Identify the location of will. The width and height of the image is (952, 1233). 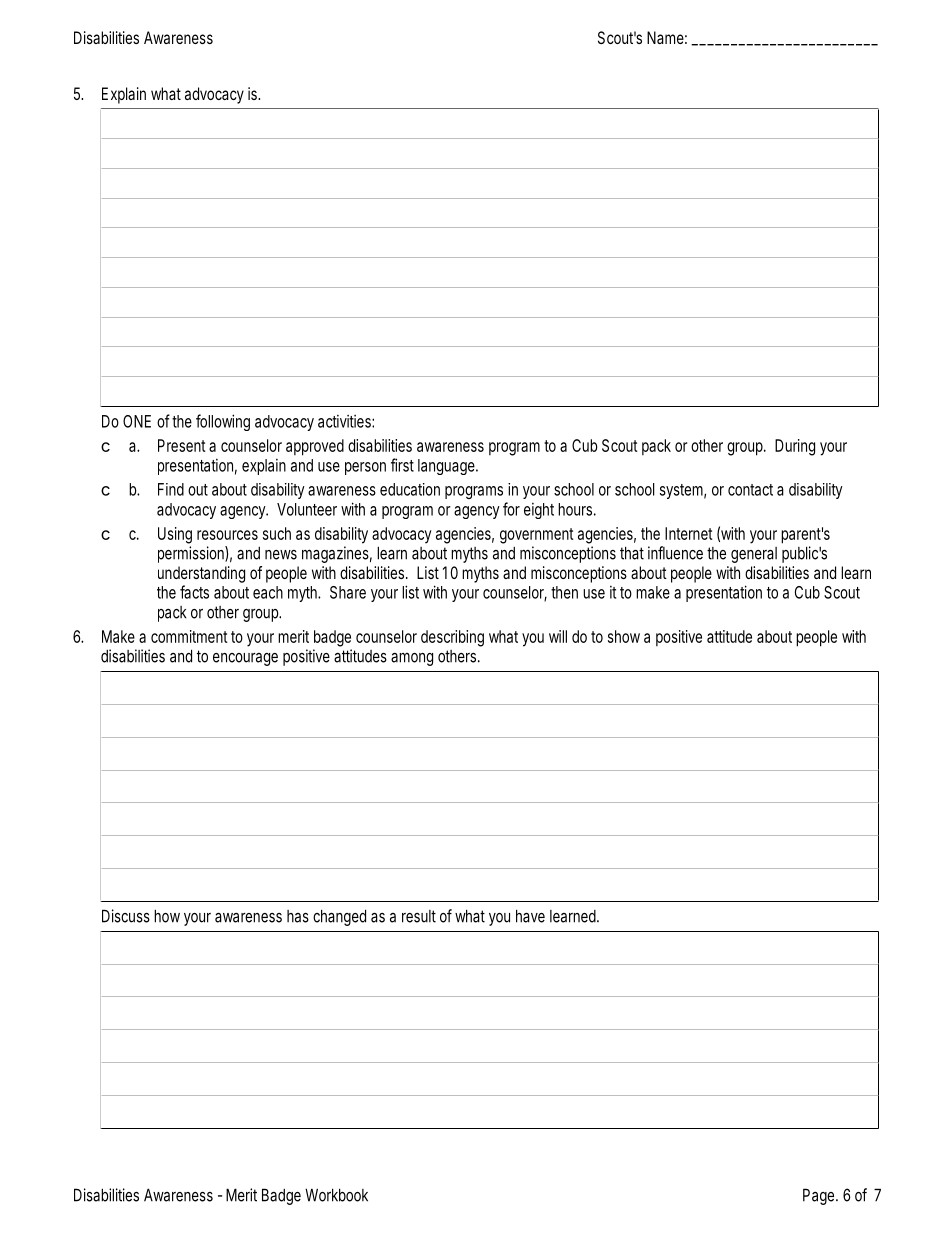
(558, 636).
